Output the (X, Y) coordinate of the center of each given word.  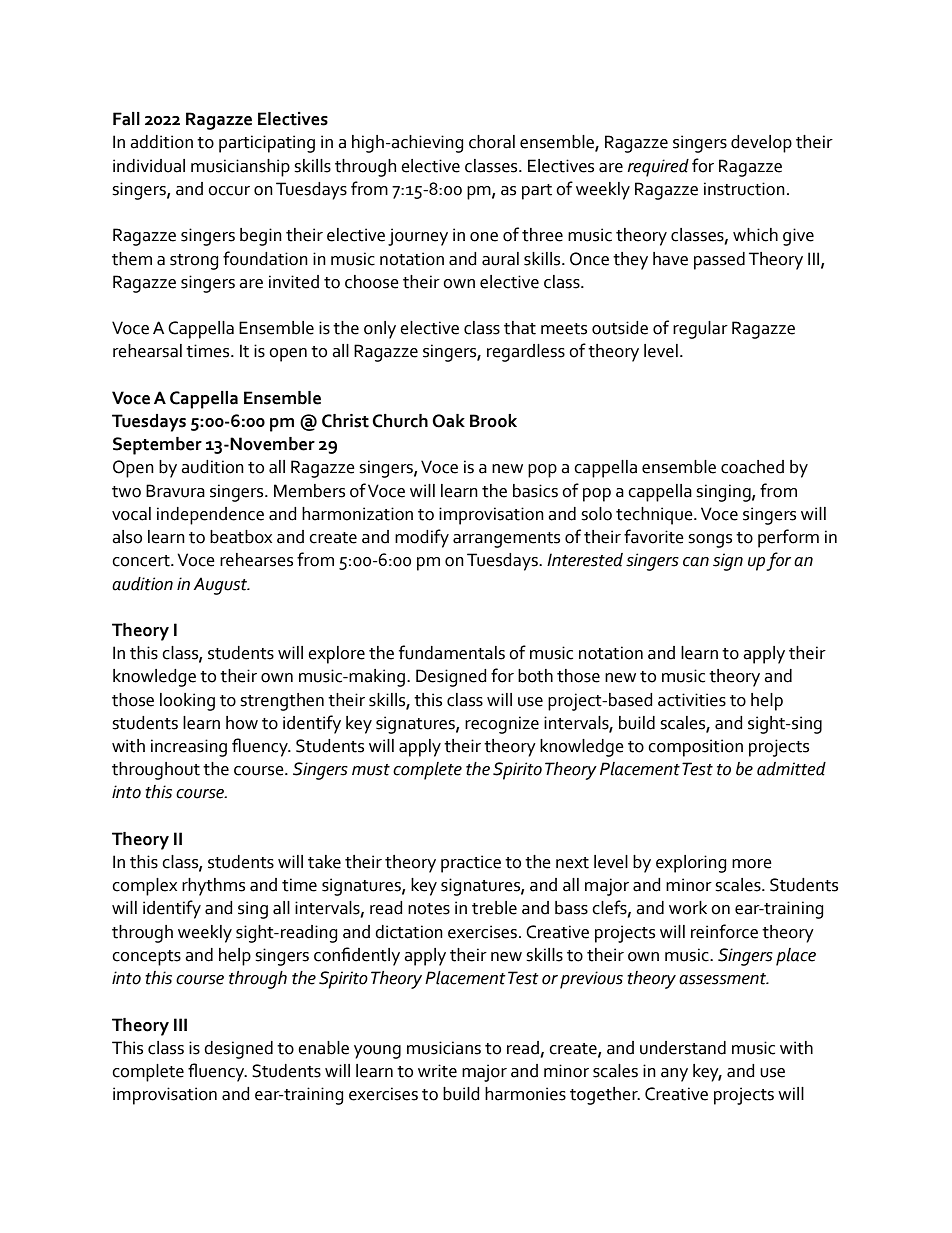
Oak (448, 421)
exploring (691, 864)
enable (323, 1048)
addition (161, 142)
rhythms (213, 887)
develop (761, 144)
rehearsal (147, 351)
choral (492, 142)
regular (700, 330)
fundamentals (452, 652)
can (696, 562)
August (221, 586)
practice (471, 864)
